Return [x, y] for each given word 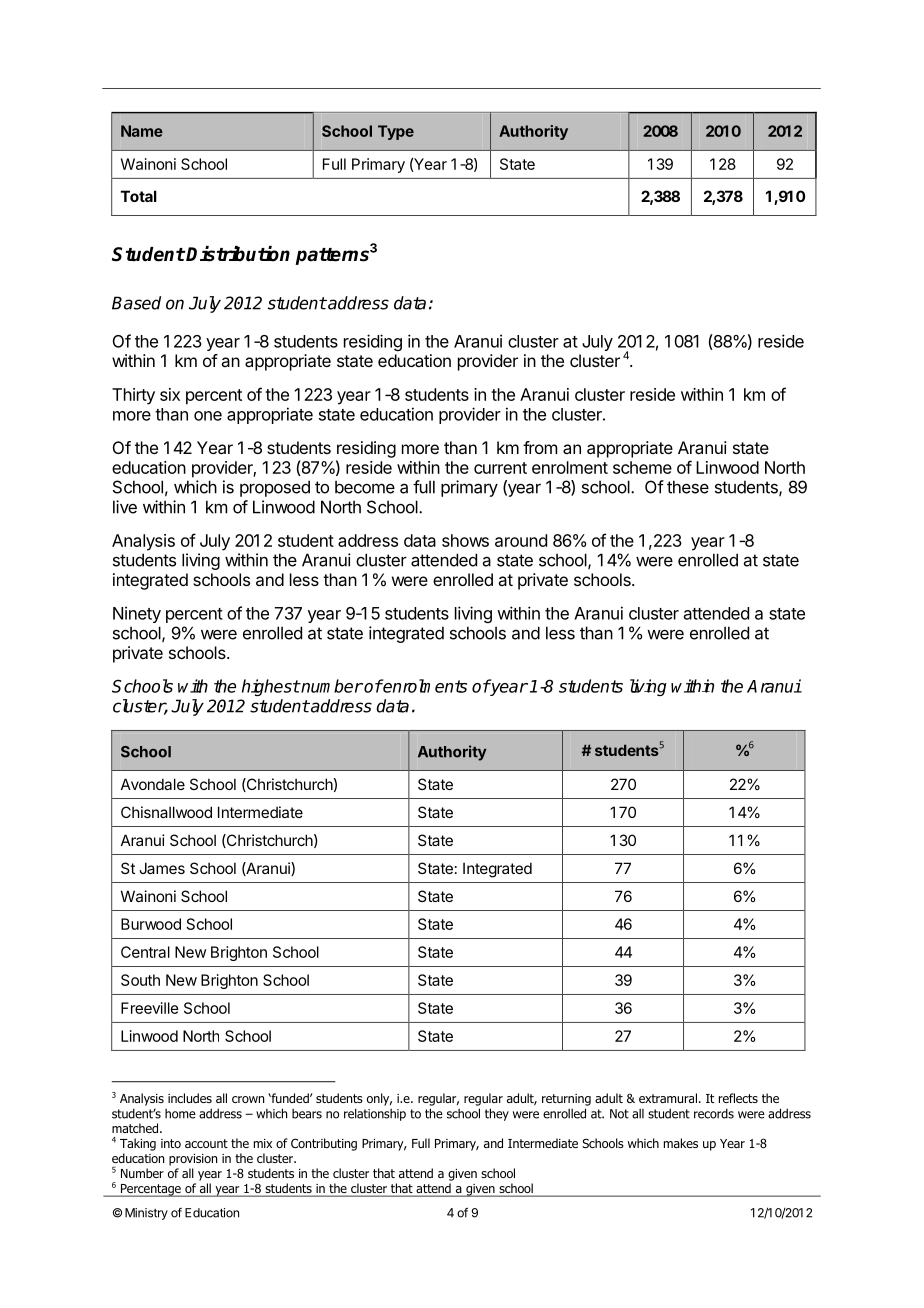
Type [396, 132]
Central [145, 952]
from [540, 447]
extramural [668, 1098]
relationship [375, 1114]
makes [681, 1143]
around [521, 540]
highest [271, 687]
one [208, 416]
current [500, 468]
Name [142, 131]
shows [465, 540]
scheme [642, 467]
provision [193, 1160]
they [497, 1114]
